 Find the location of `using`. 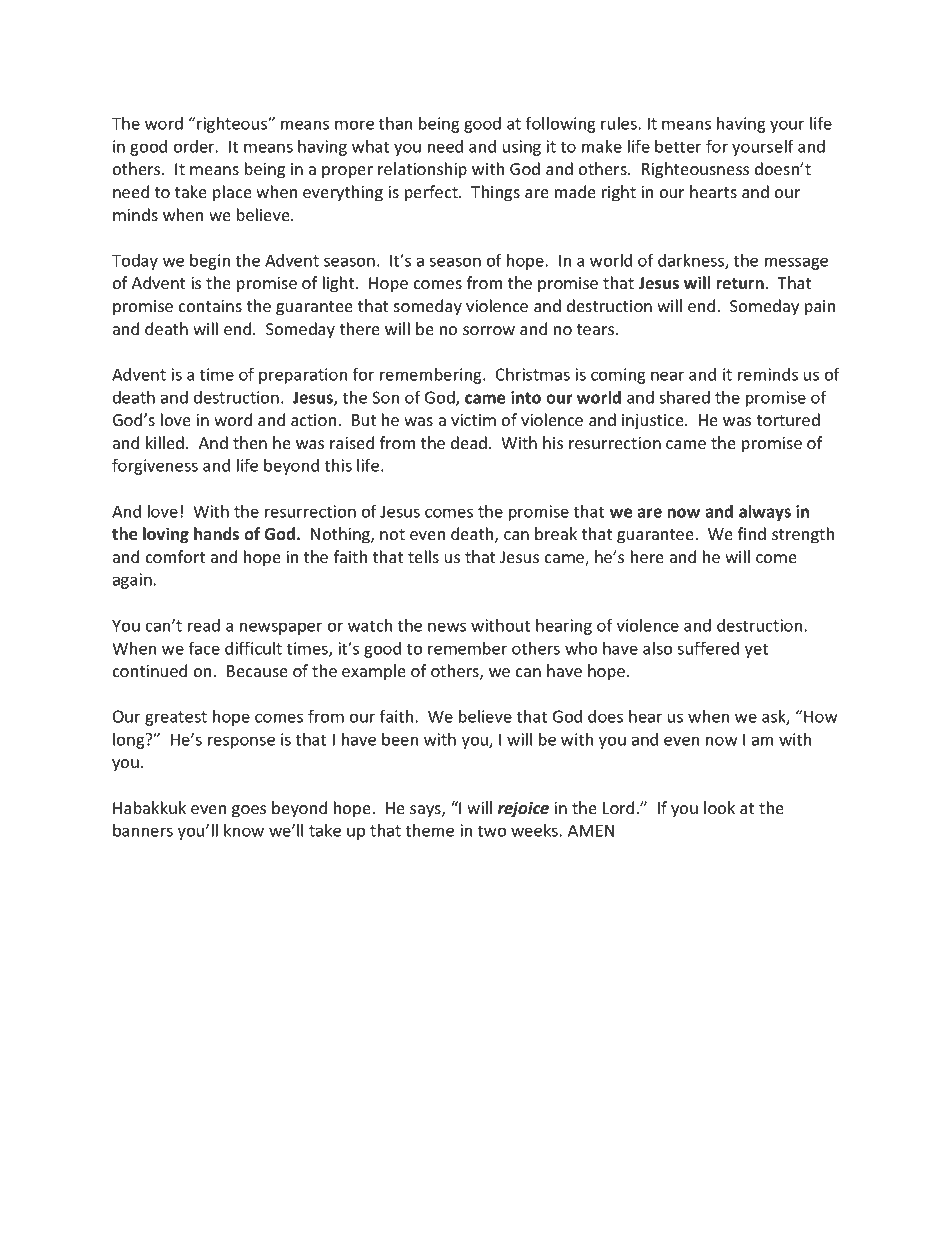

using is located at coordinates (522, 148).
